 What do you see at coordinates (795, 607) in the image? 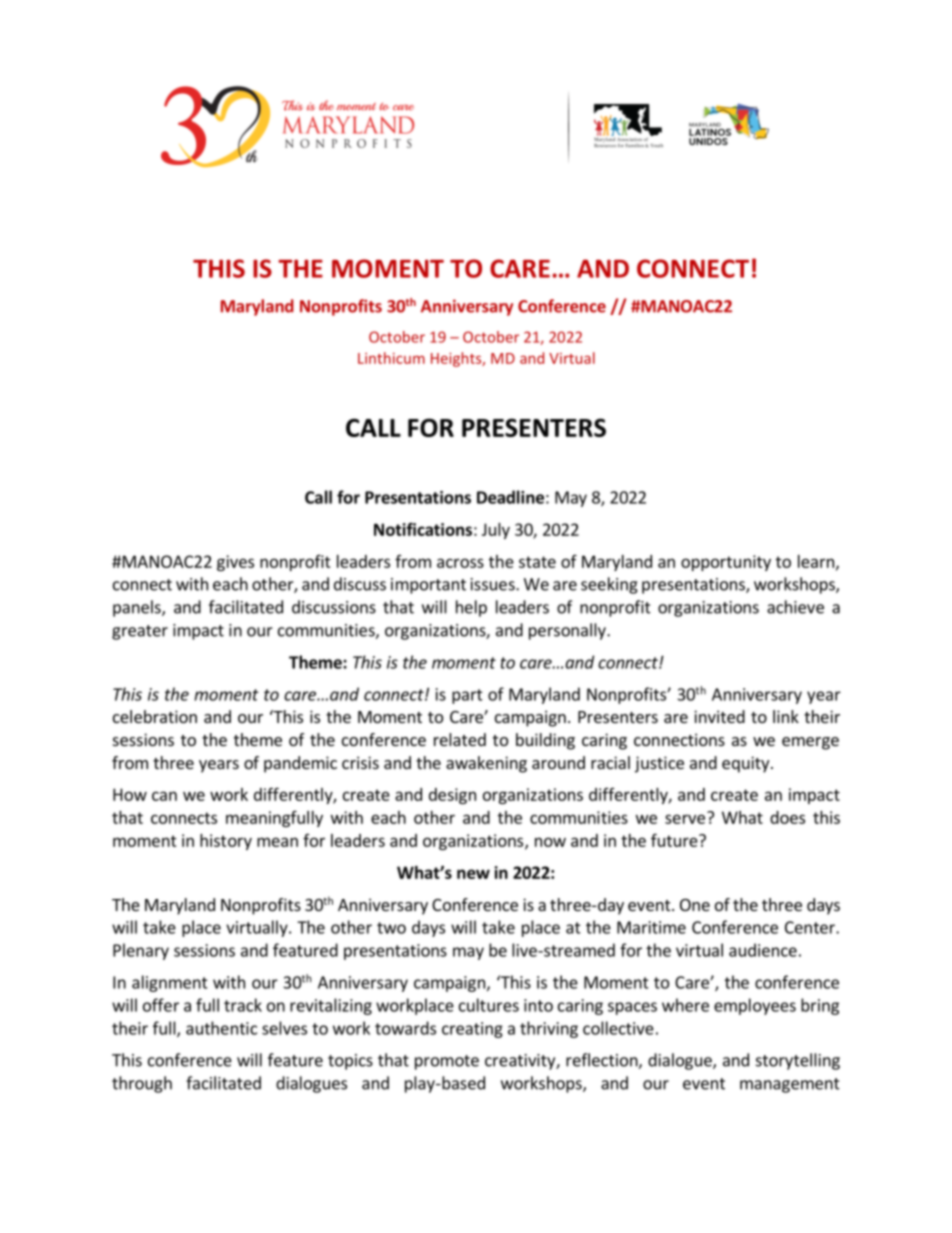
I see `achieve` at bounding box center [795, 607].
